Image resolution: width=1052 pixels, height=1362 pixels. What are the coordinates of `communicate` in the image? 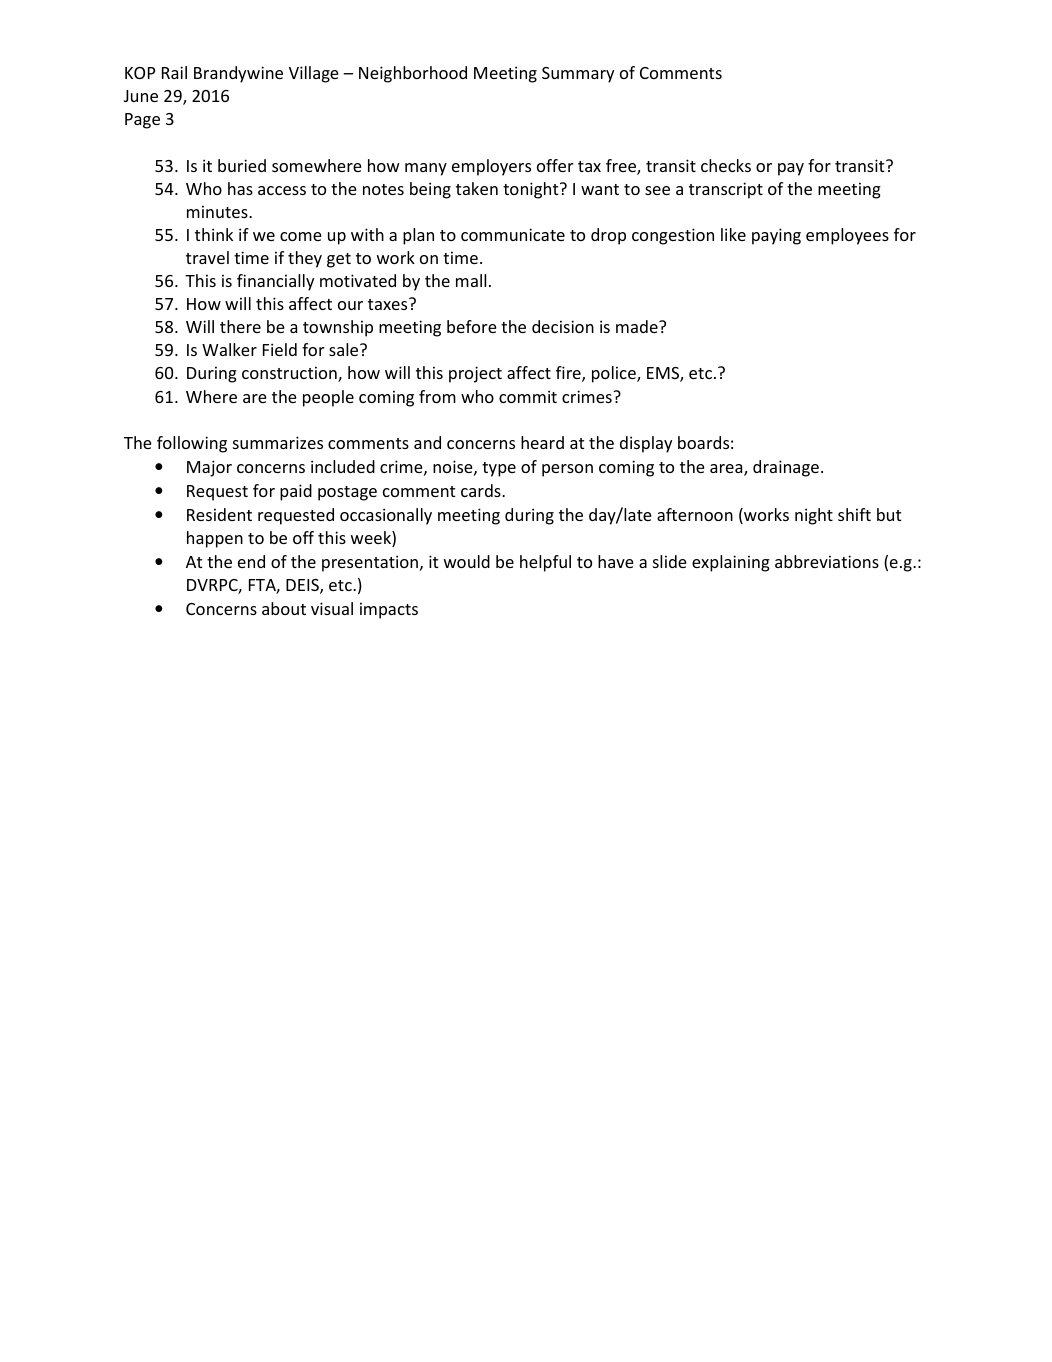 It's located at (513, 234).
